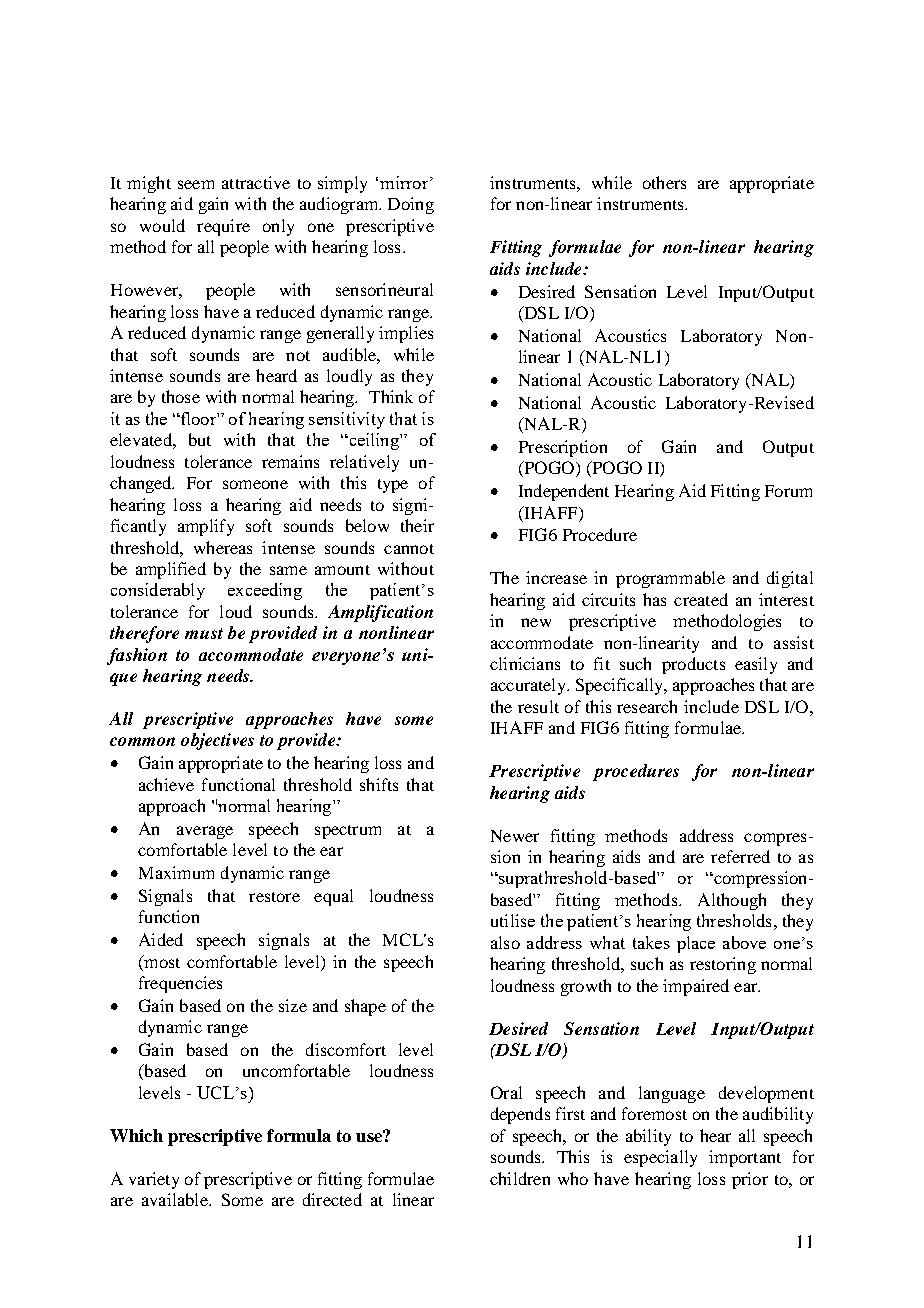  What do you see at coordinates (176, 1199) in the page?
I see `available` at bounding box center [176, 1199].
